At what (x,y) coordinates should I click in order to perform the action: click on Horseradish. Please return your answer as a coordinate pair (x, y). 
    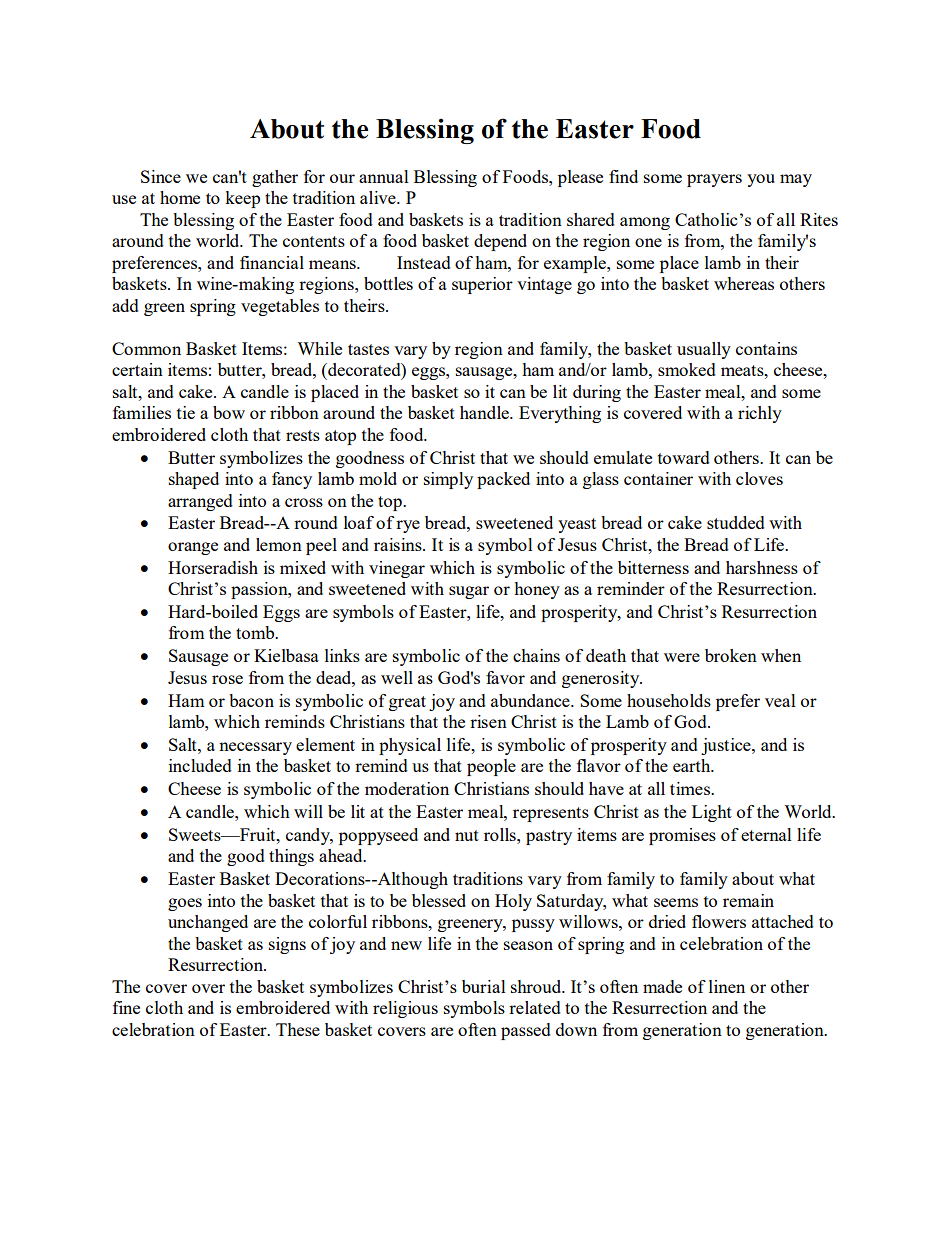
    Looking at the image, I should click on (213, 567).
